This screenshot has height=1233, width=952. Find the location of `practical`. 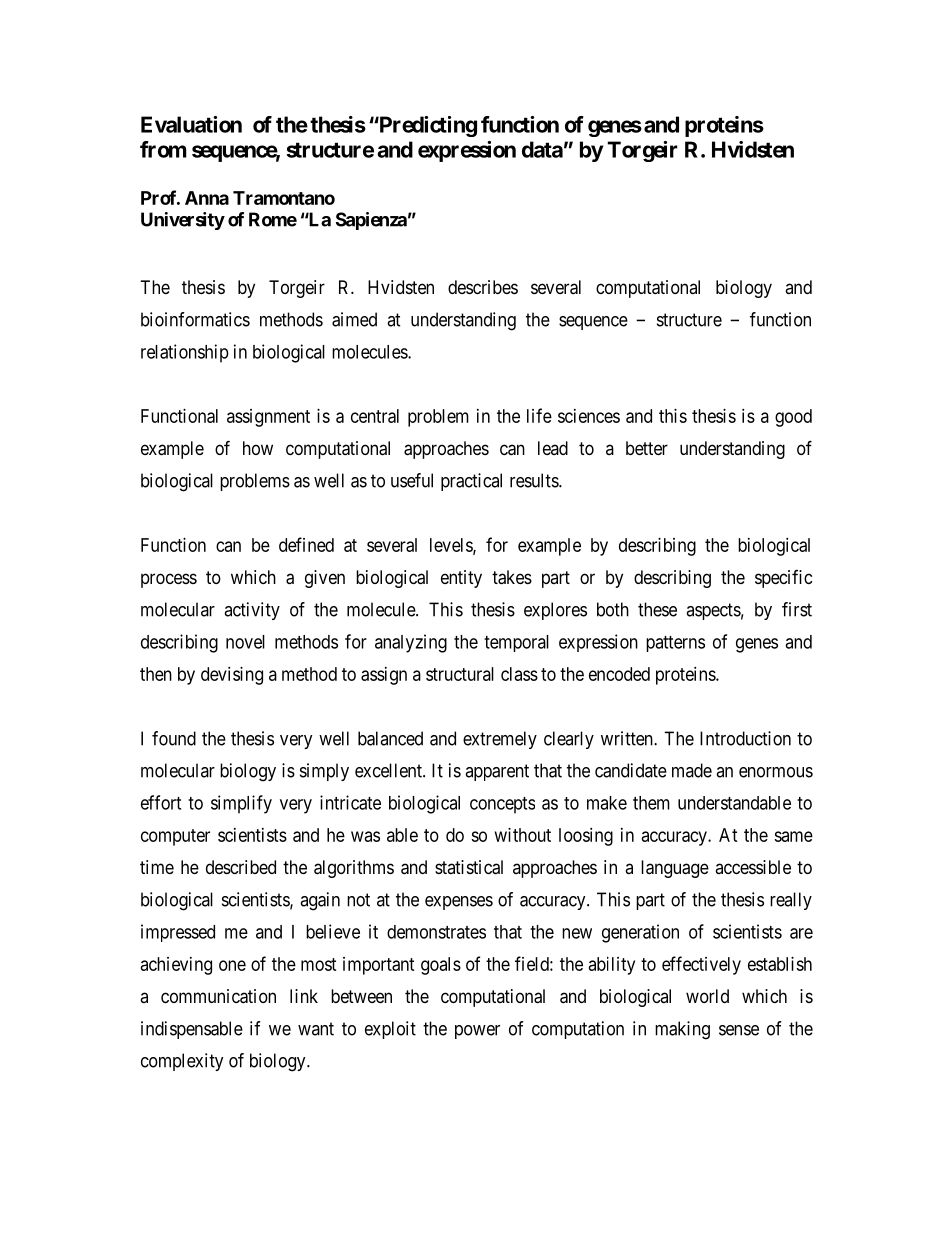

practical is located at coordinates (471, 482).
